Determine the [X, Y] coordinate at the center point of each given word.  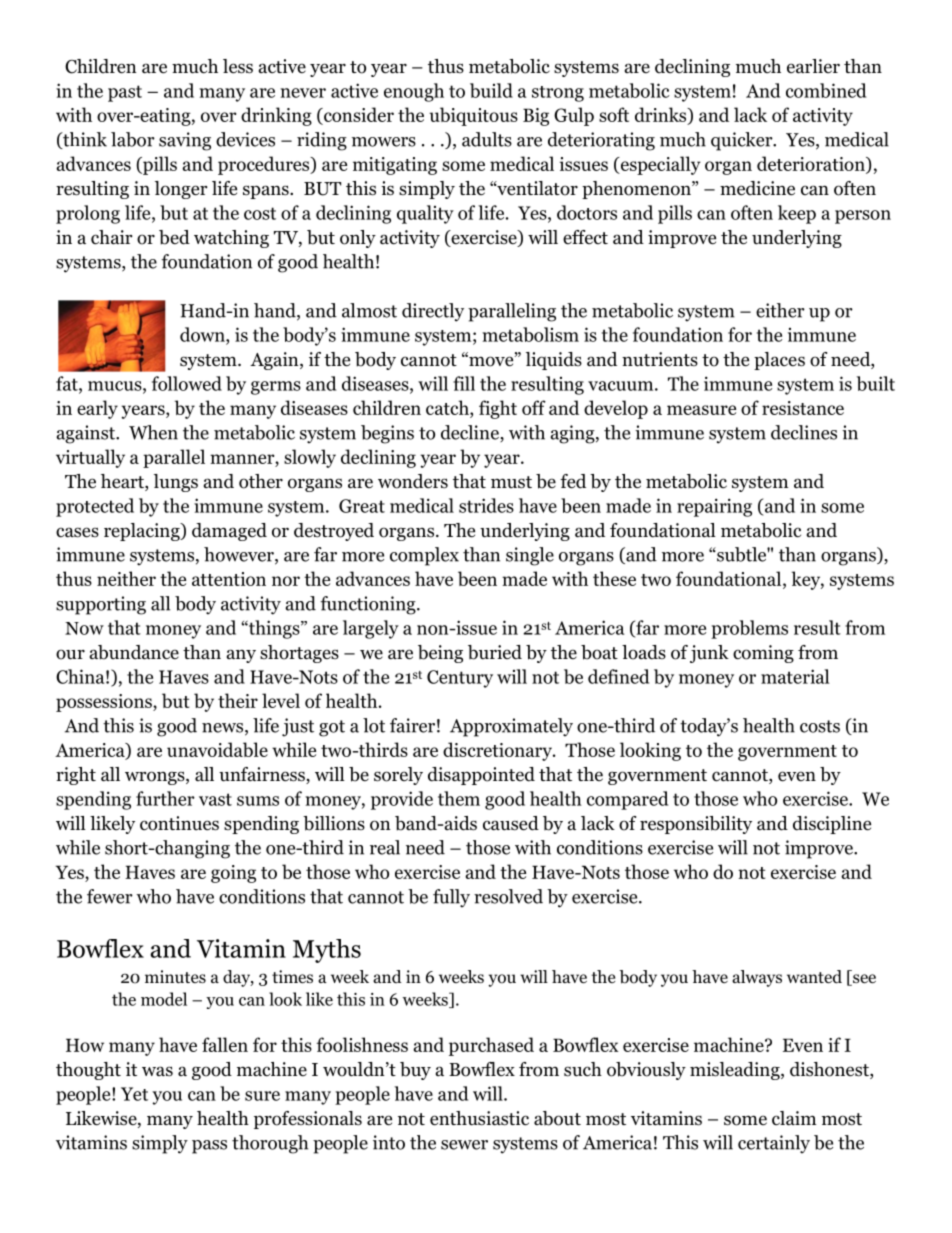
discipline [832, 825]
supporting [101, 605]
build [491, 90]
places [779, 361]
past [125, 93]
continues [179, 823]
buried [495, 652]
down [203, 334]
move [491, 361]
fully [451, 898]
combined [826, 90]
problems [749, 629]
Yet [134, 1094]
